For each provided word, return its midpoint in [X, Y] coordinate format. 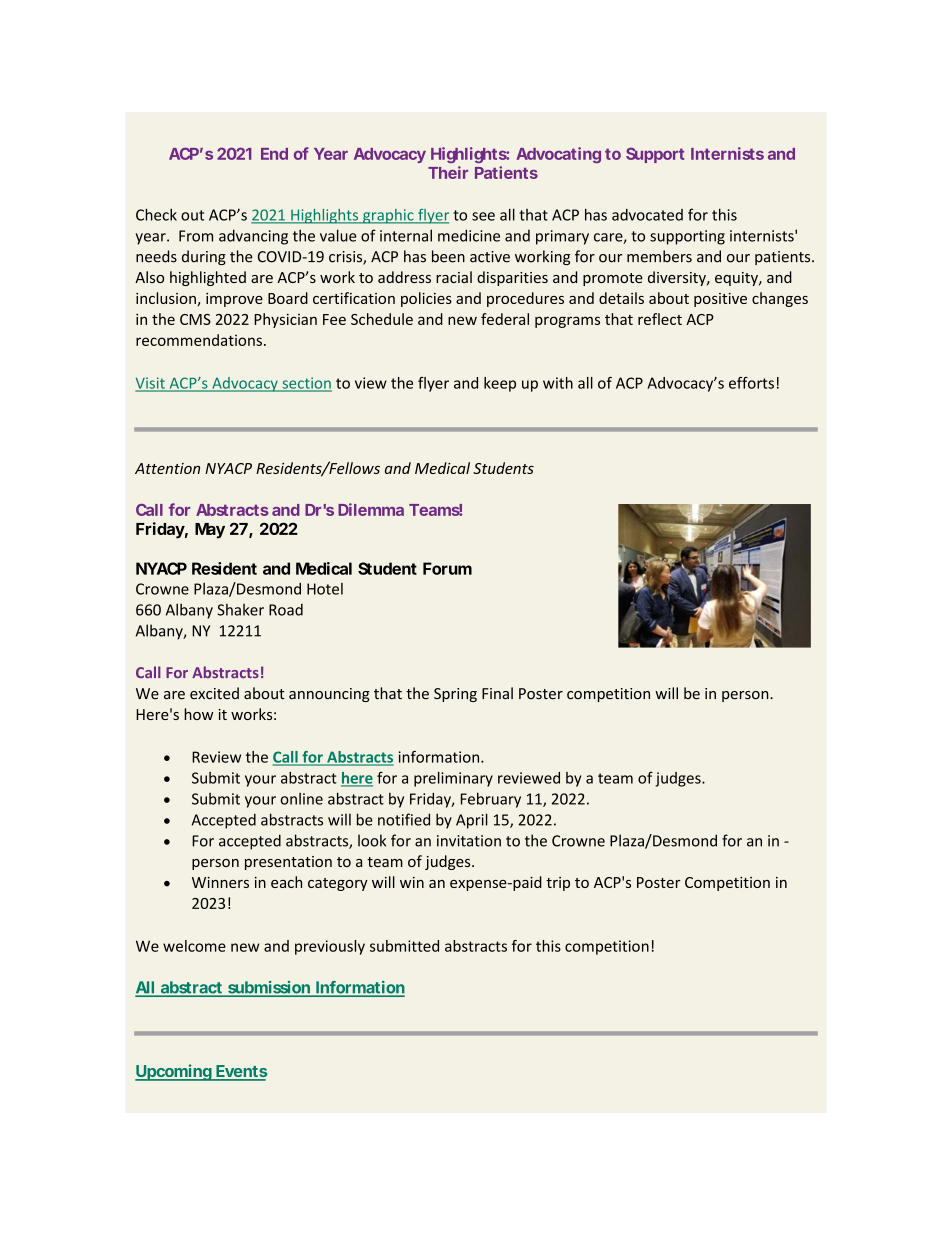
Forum [447, 568]
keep [500, 384]
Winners [220, 882]
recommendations [199, 340]
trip [558, 884]
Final [497, 693]
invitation [469, 841]
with [558, 383]
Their [448, 172]
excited [214, 693]
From [196, 236]
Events [240, 1072]
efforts [751, 383]
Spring [455, 695]
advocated [647, 215]
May [210, 531]
